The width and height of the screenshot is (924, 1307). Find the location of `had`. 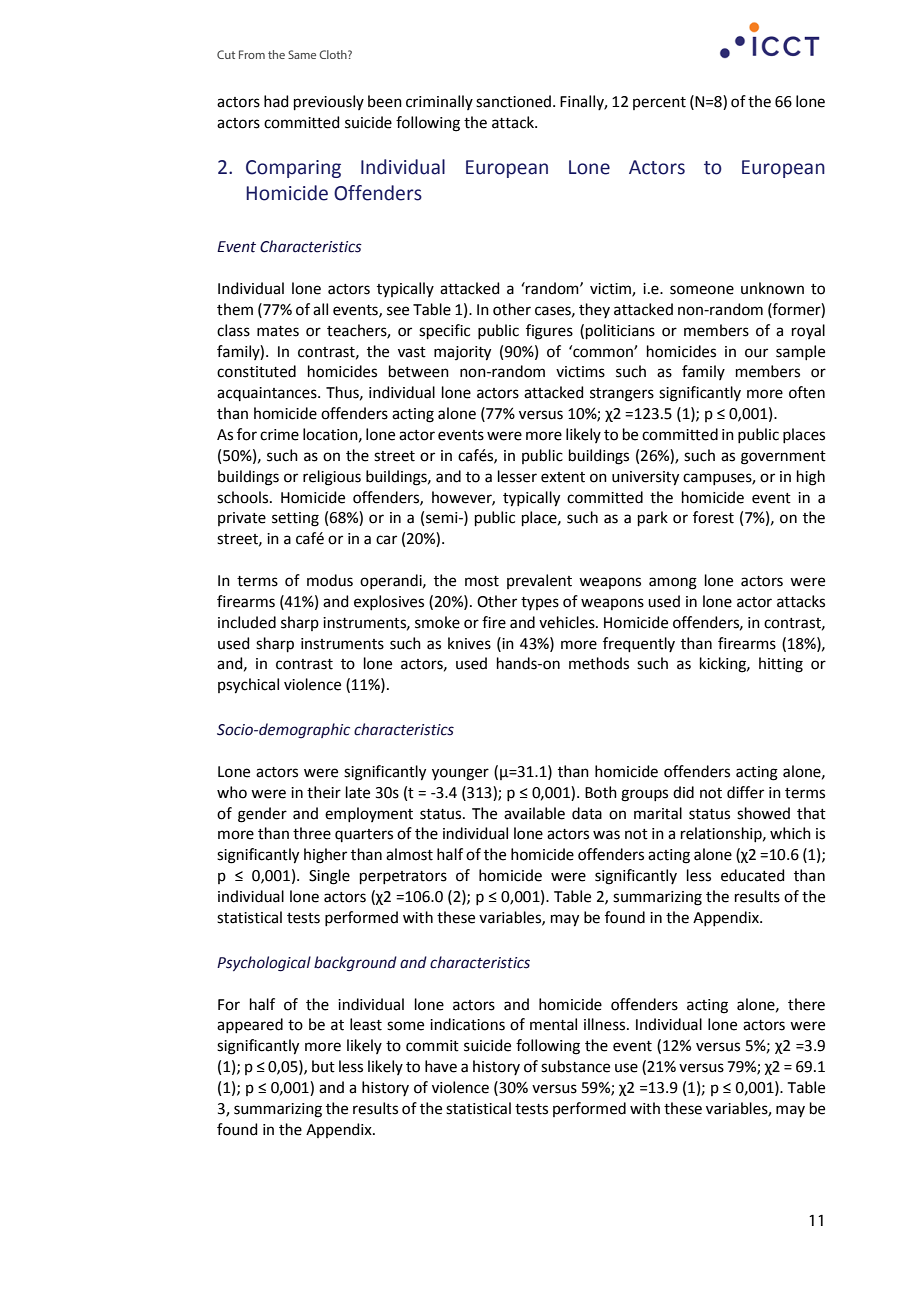

had is located at coordinates (276, 101).
